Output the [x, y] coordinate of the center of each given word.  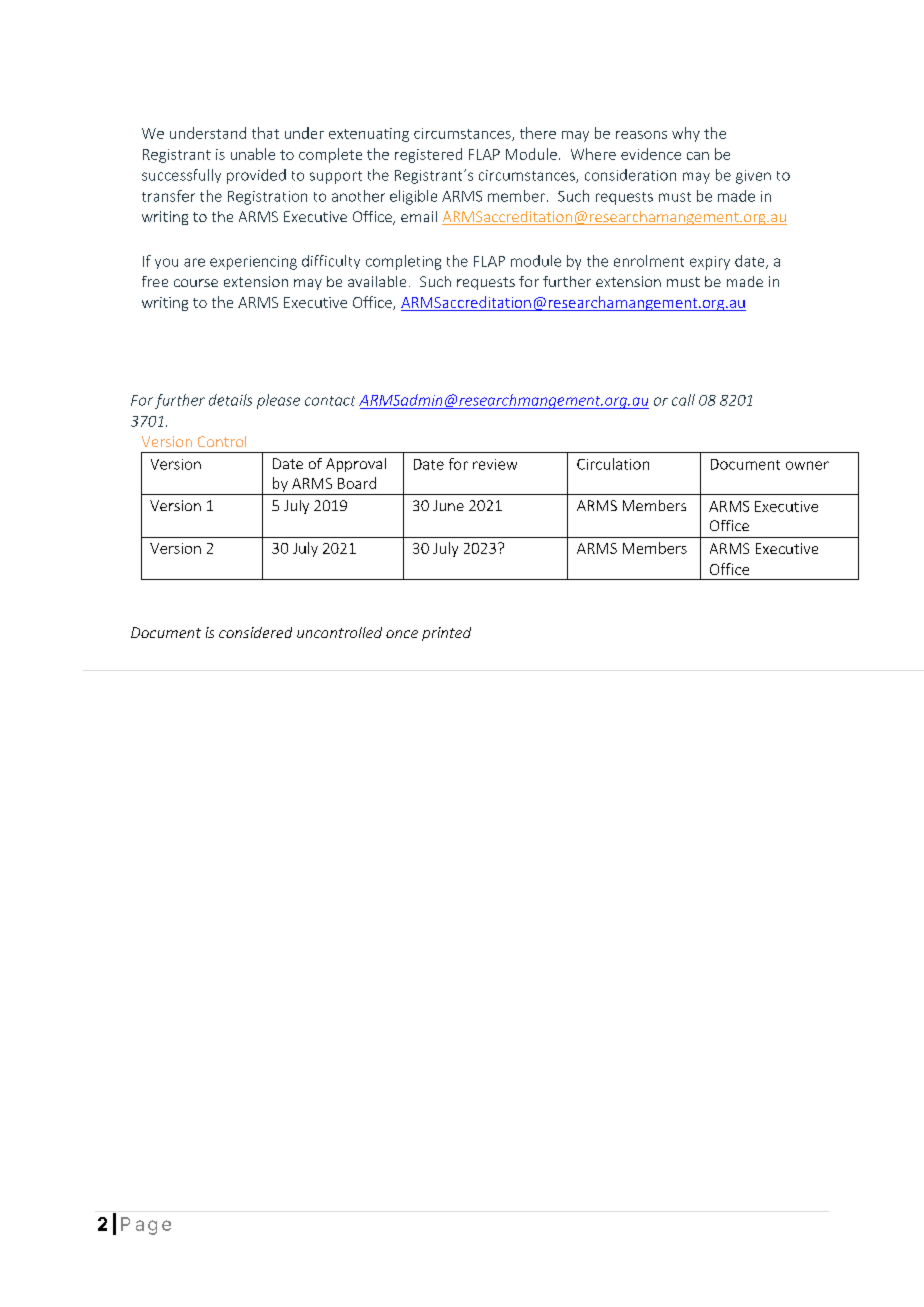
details [230, 400]
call [683, 400]
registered [428, 155]
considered [255, 632]
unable [253, 154]
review [495, 464]
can [698, 156]
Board [357, 483]
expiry [710, 263]
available [377, 281]
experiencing [253, 263]
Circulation [613, 464]
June [448, 505]
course [196, 283]
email [419, 216]
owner [807, 465]
